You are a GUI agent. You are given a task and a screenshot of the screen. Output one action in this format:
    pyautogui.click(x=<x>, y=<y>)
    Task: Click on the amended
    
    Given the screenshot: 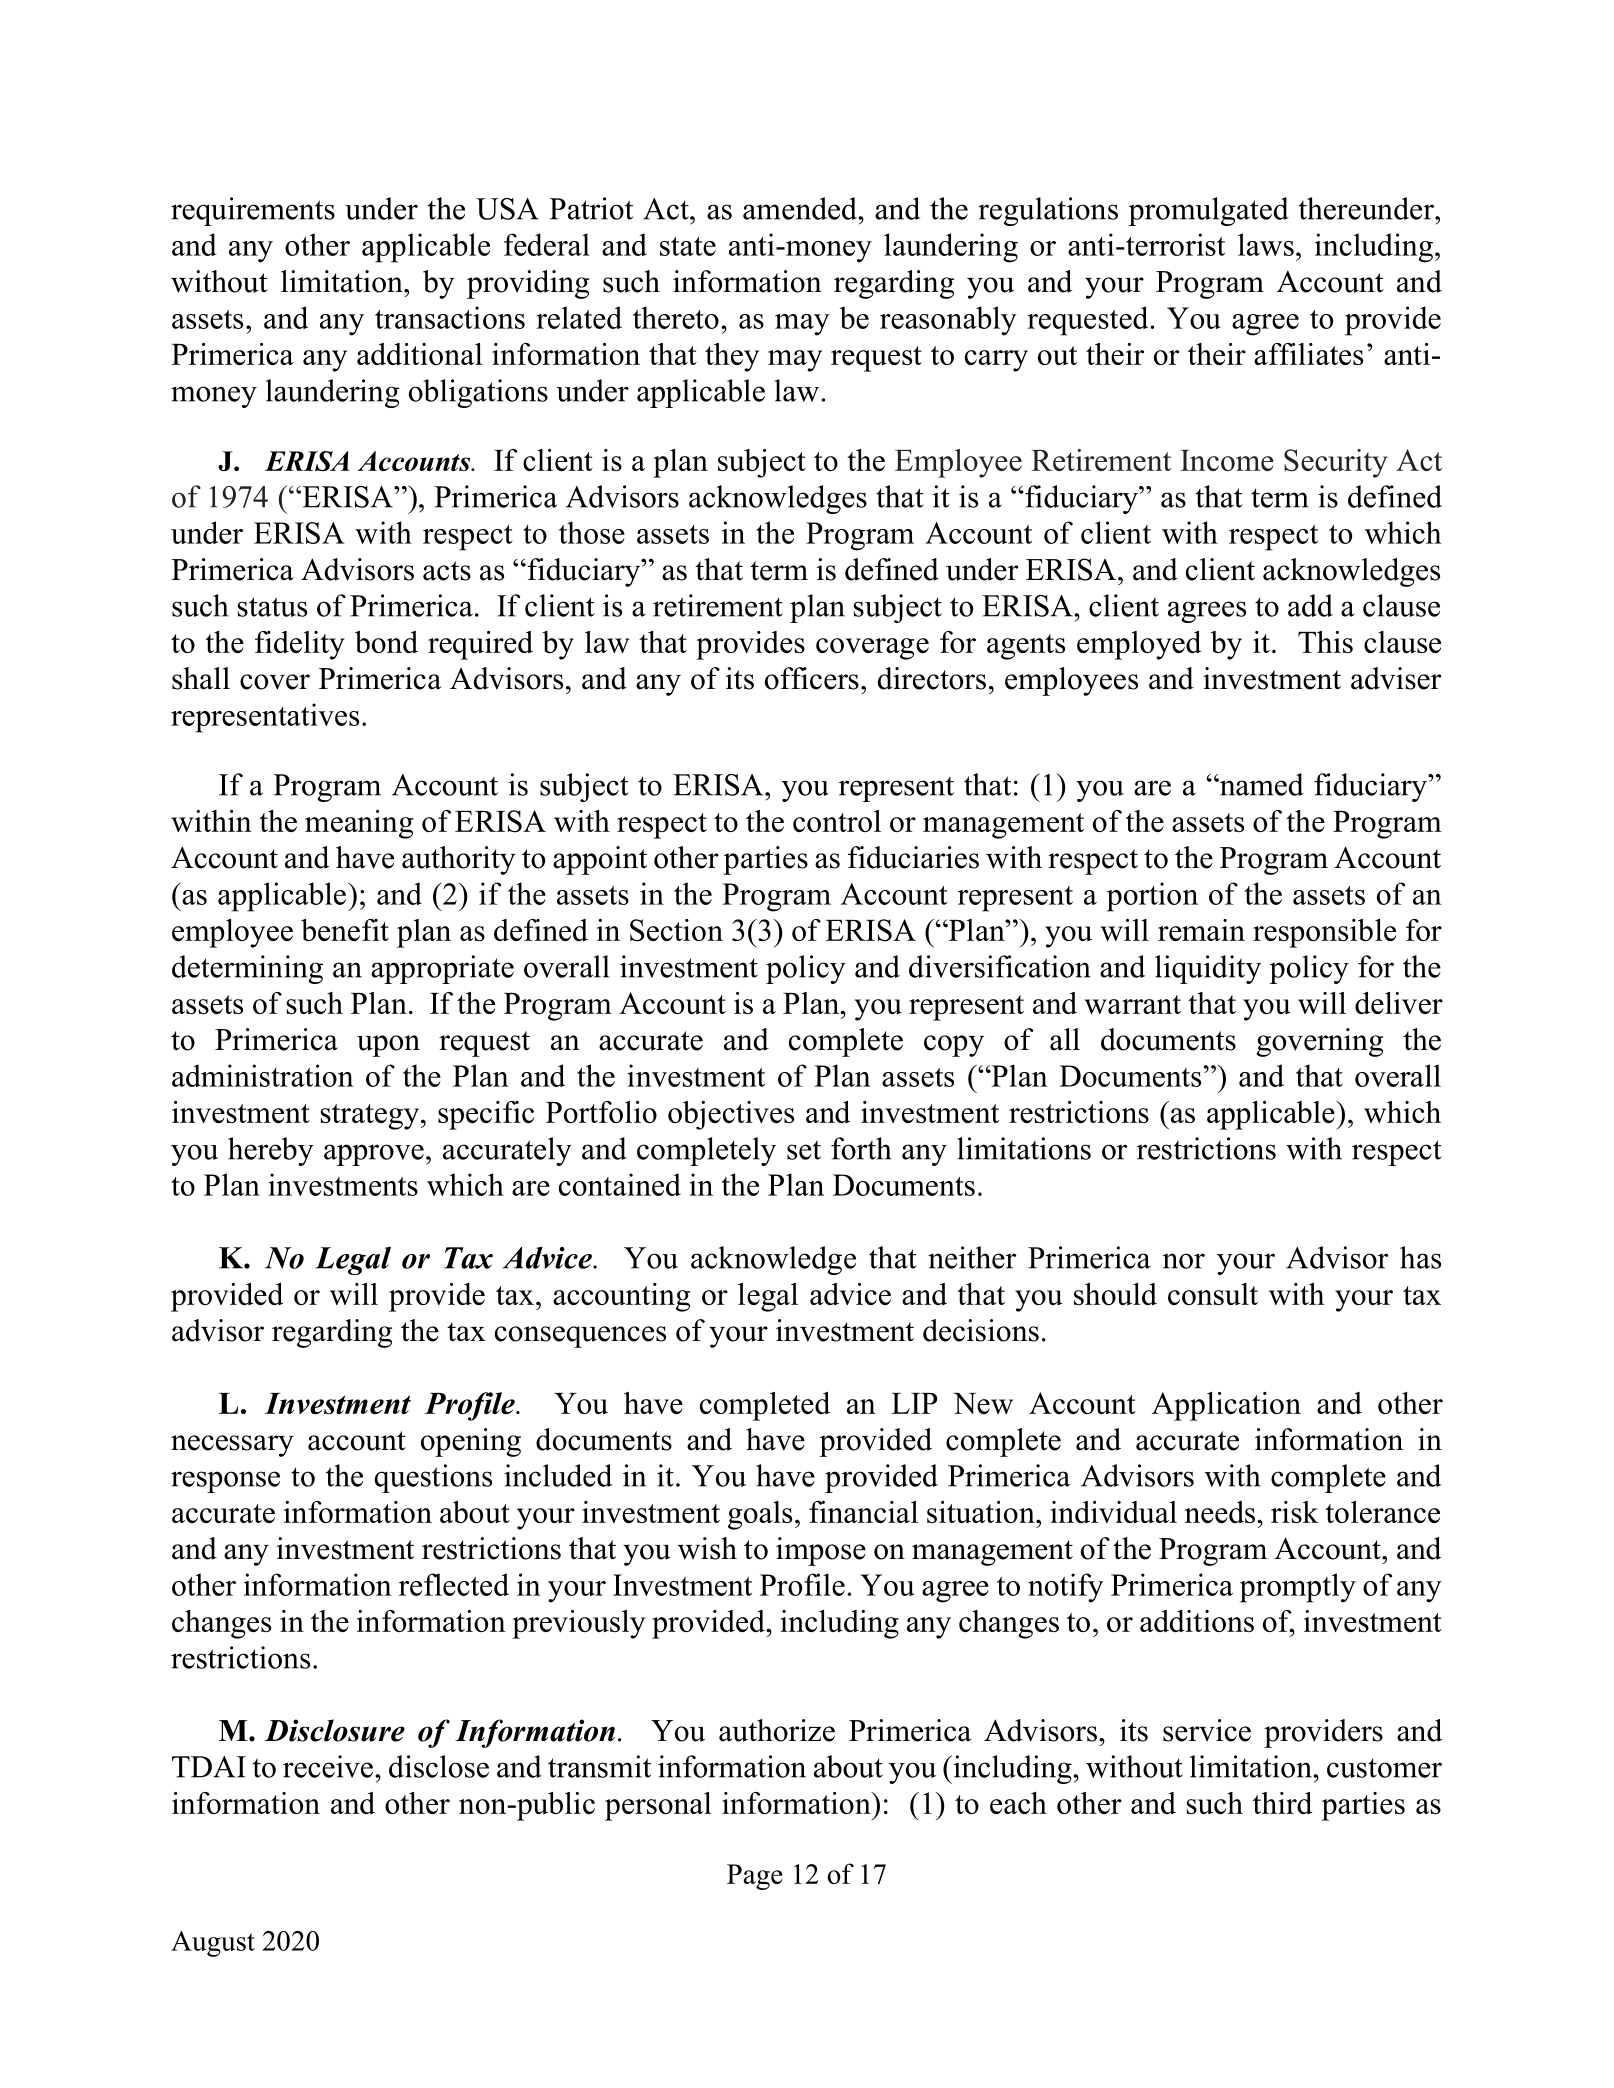 What is the action you would take?
    pyautogui.click(x=801, y=208)
